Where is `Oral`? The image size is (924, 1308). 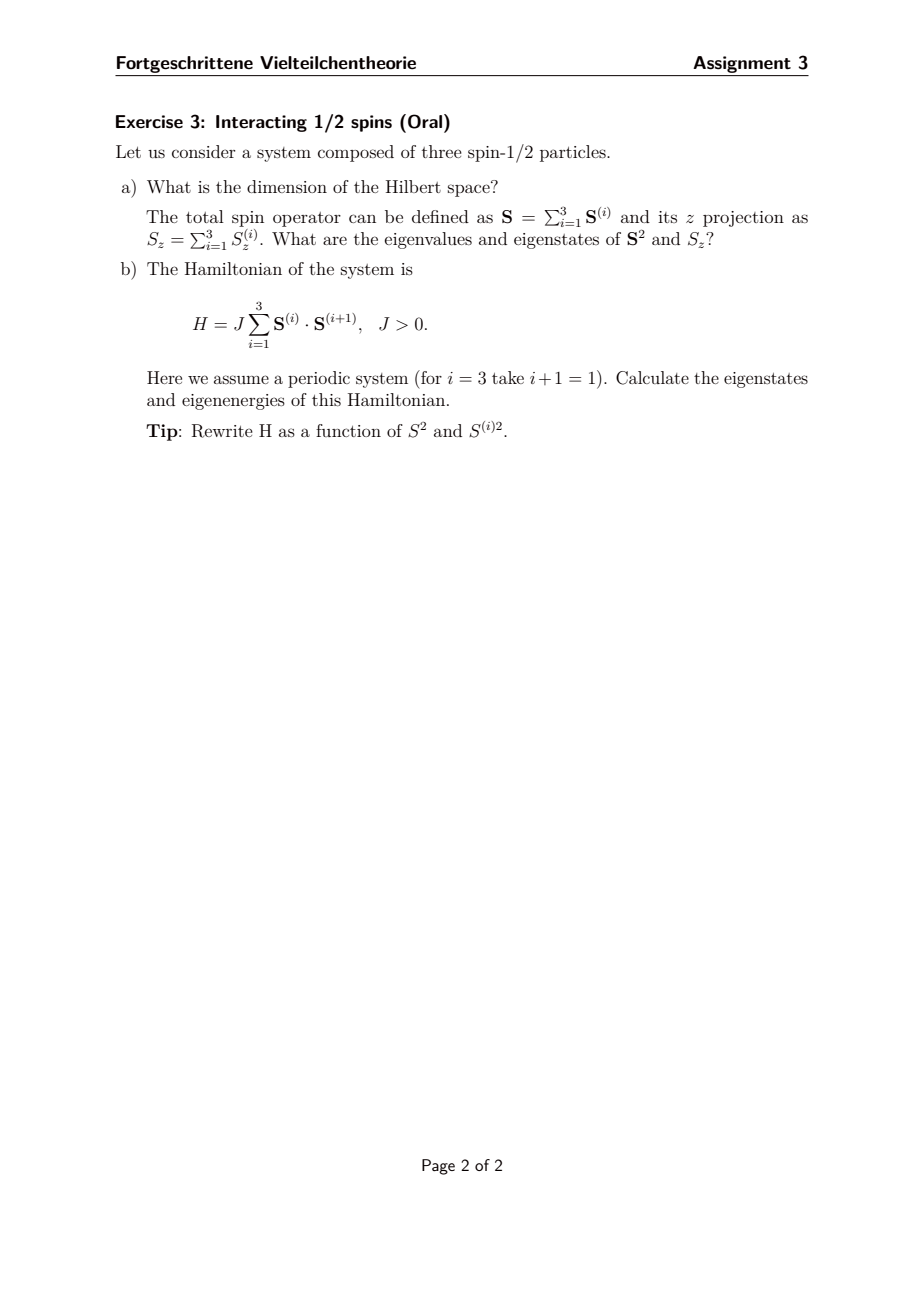
Oral is located at coordinates (426, 121).
